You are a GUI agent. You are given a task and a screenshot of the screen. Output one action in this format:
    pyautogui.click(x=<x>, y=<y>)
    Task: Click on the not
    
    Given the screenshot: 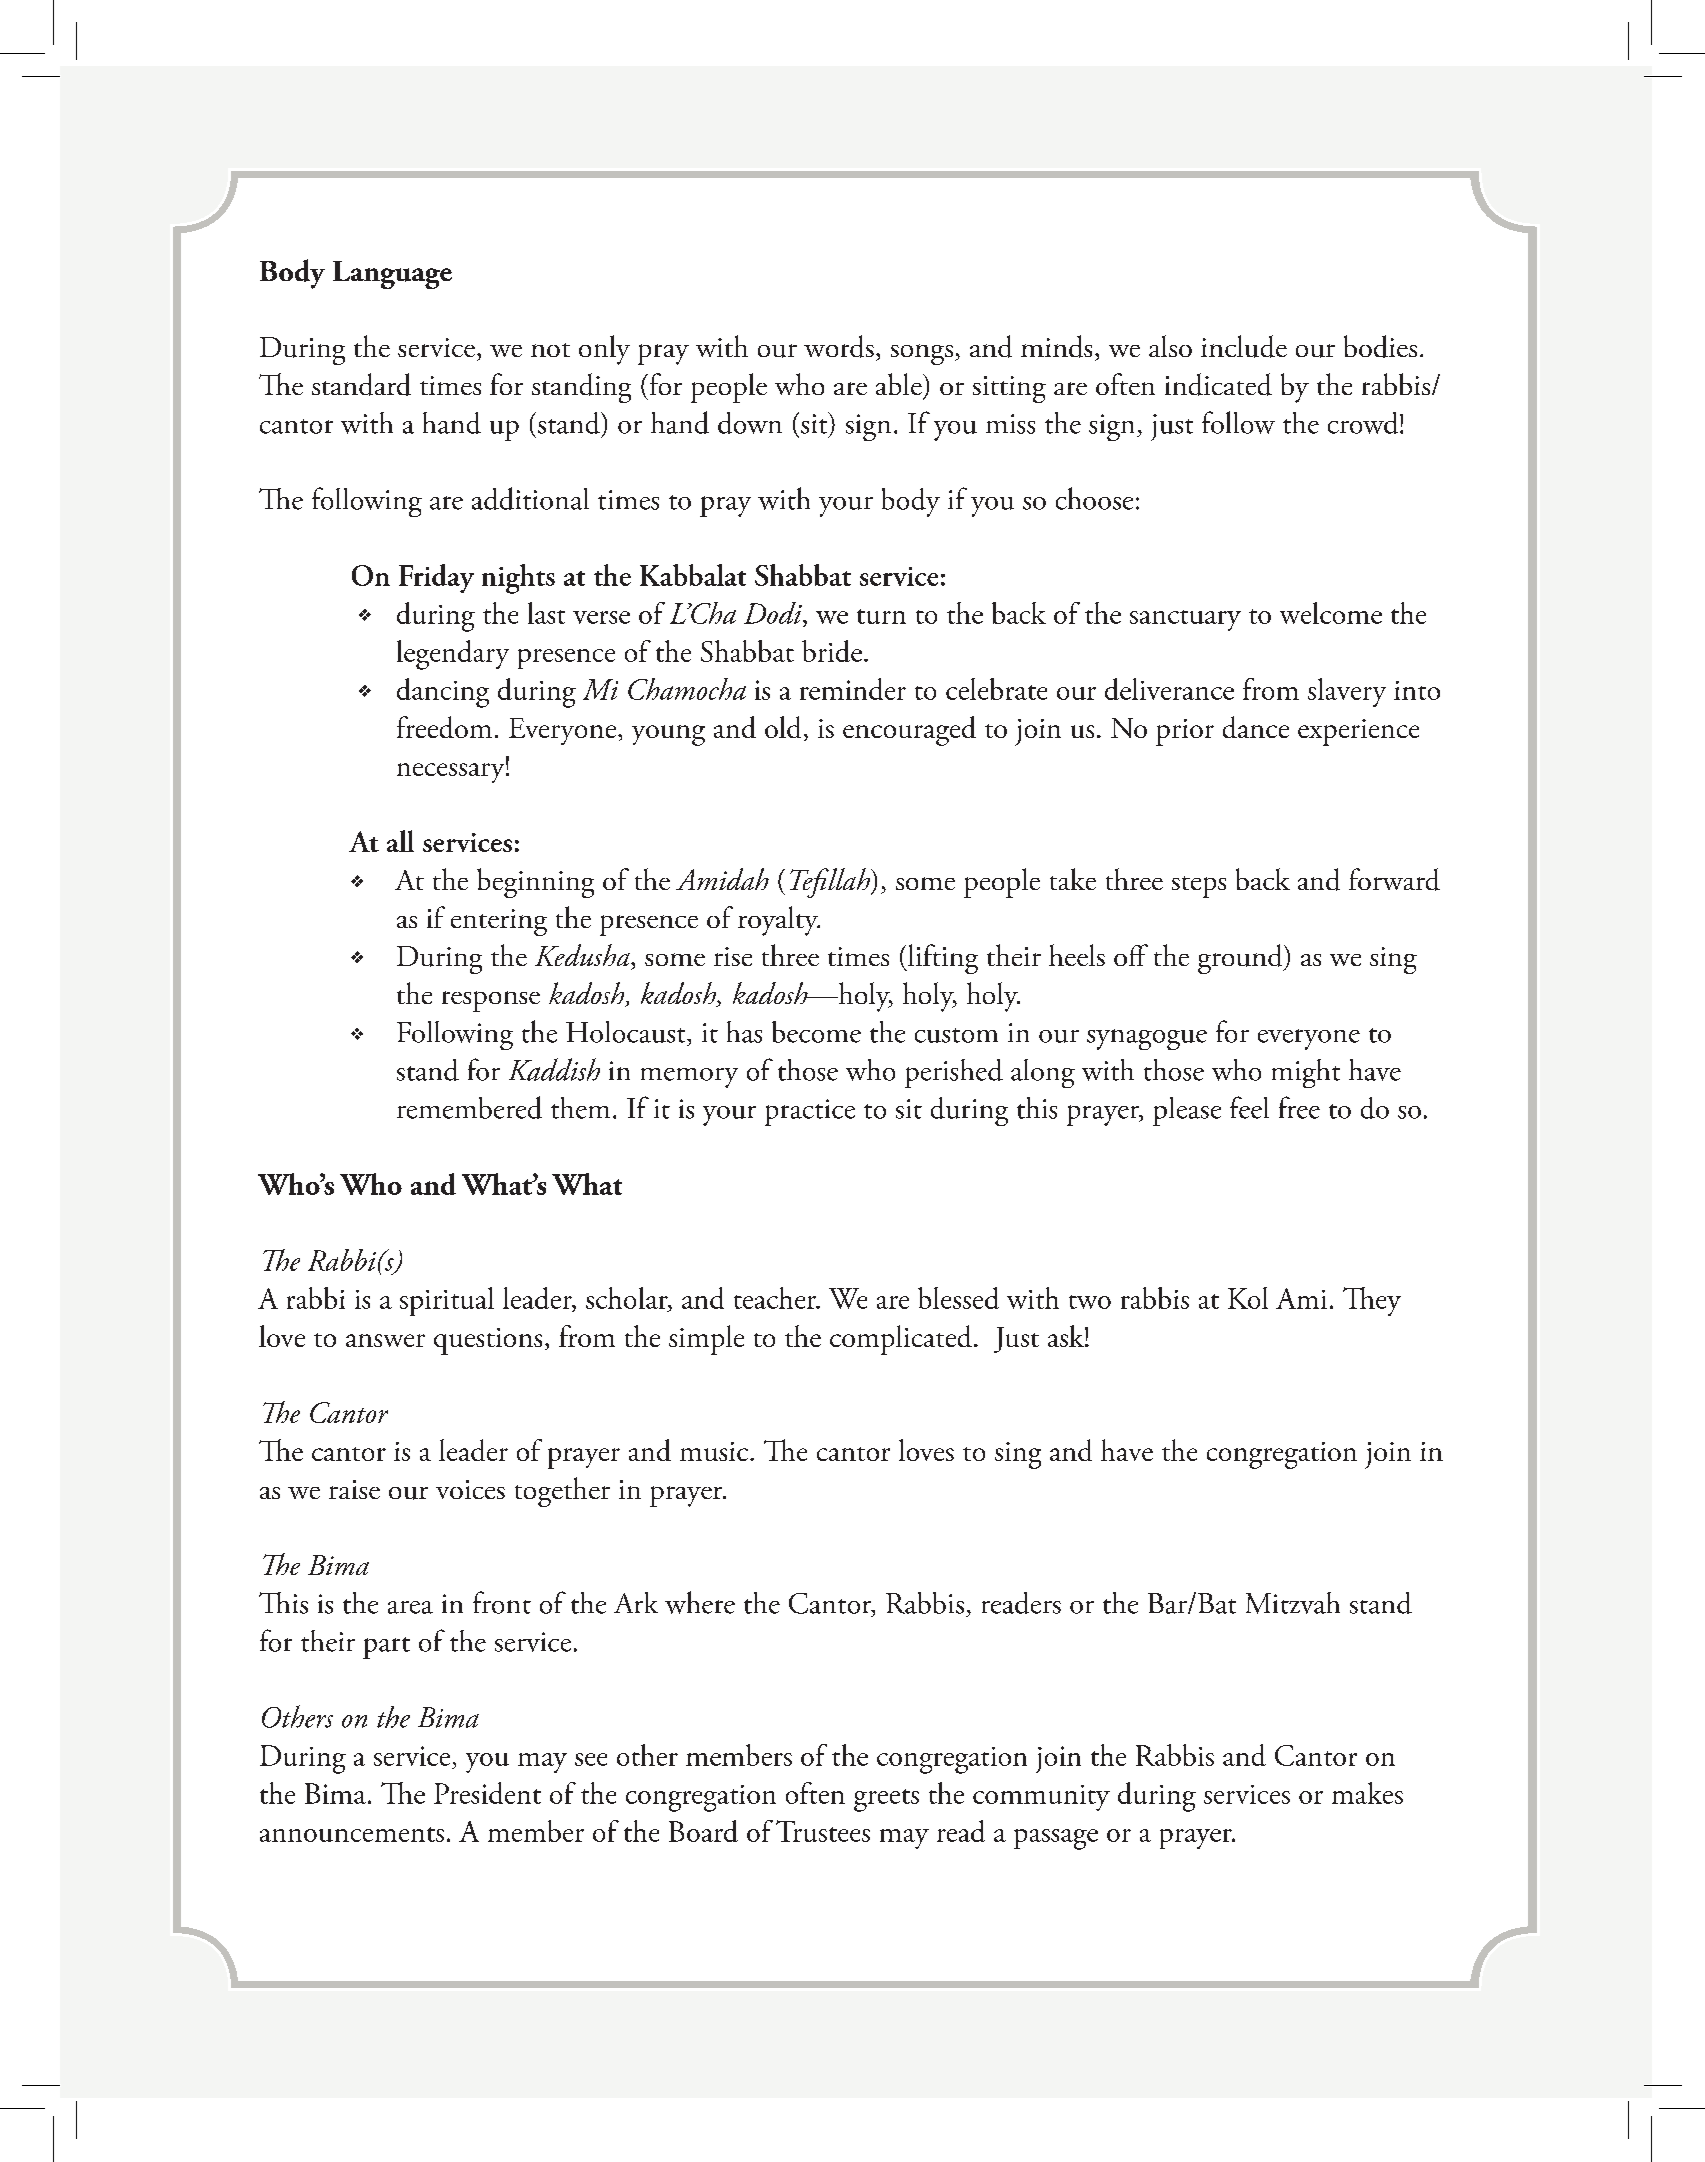 What is the action you would take?
    pyautogui.click(x=550, y=350)
